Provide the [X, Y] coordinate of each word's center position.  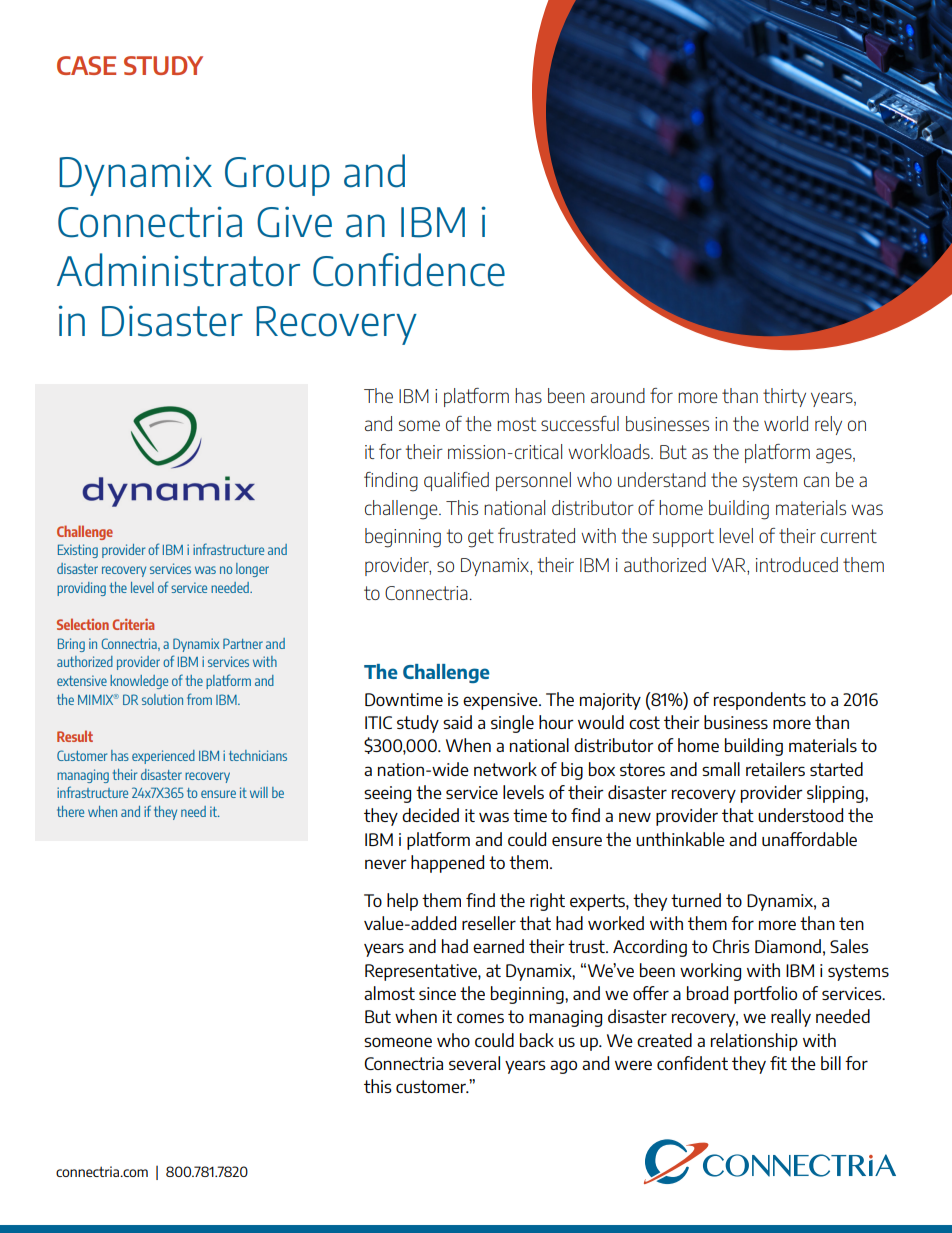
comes [480, 1018]
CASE [86, 65]
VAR [730, 565]
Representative [422, 972]
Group [277, 176]
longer [252, 570]
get [481, 538]
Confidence [409, 270]
